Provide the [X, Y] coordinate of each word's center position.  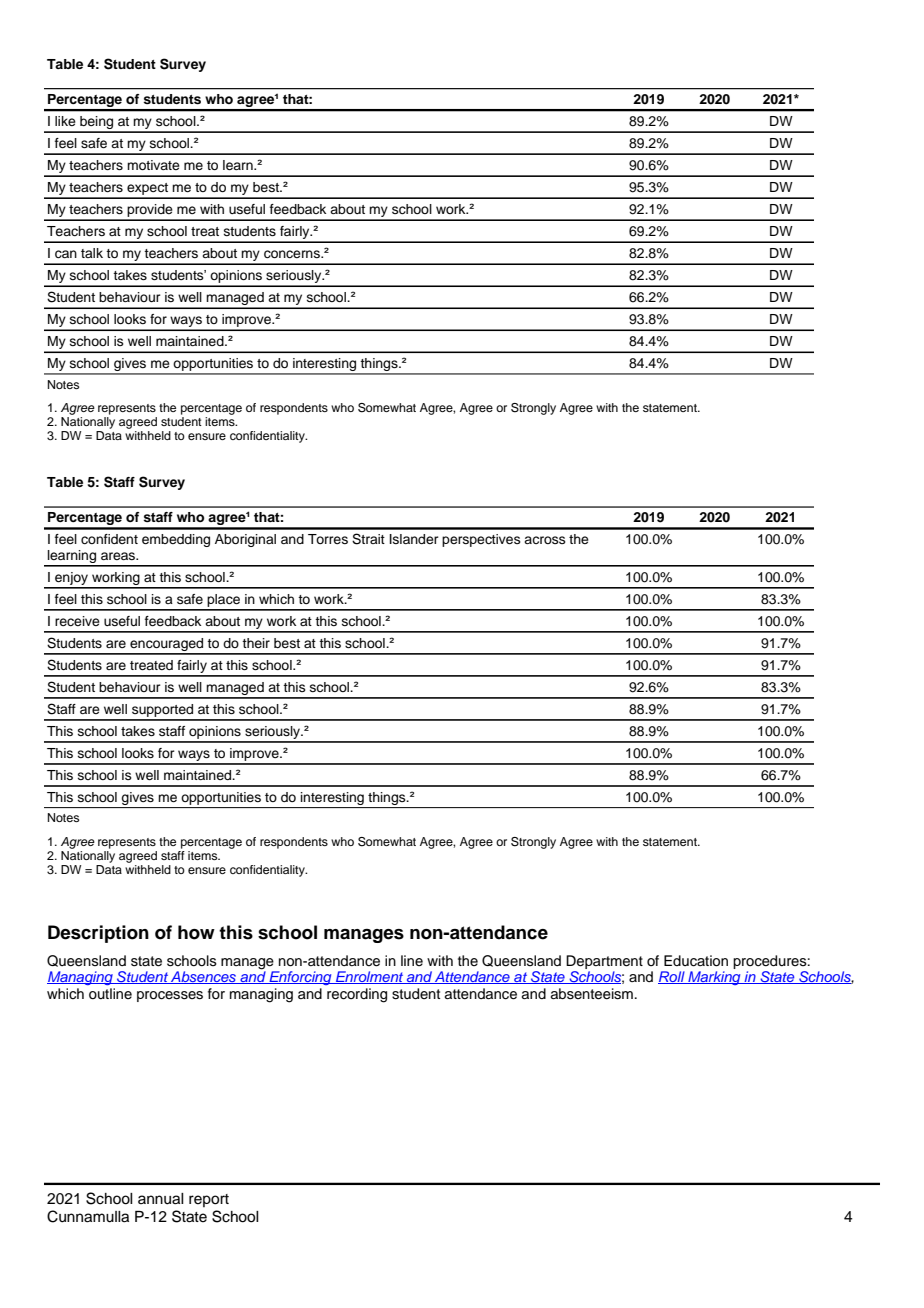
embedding [176, 540]
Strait [368, 539]
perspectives [481, 540]
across [545, 540]
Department [604, 962]
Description [98, 934]
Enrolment [370, 977]
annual [161, 1199]
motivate [153, 165]
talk [92, 253]
